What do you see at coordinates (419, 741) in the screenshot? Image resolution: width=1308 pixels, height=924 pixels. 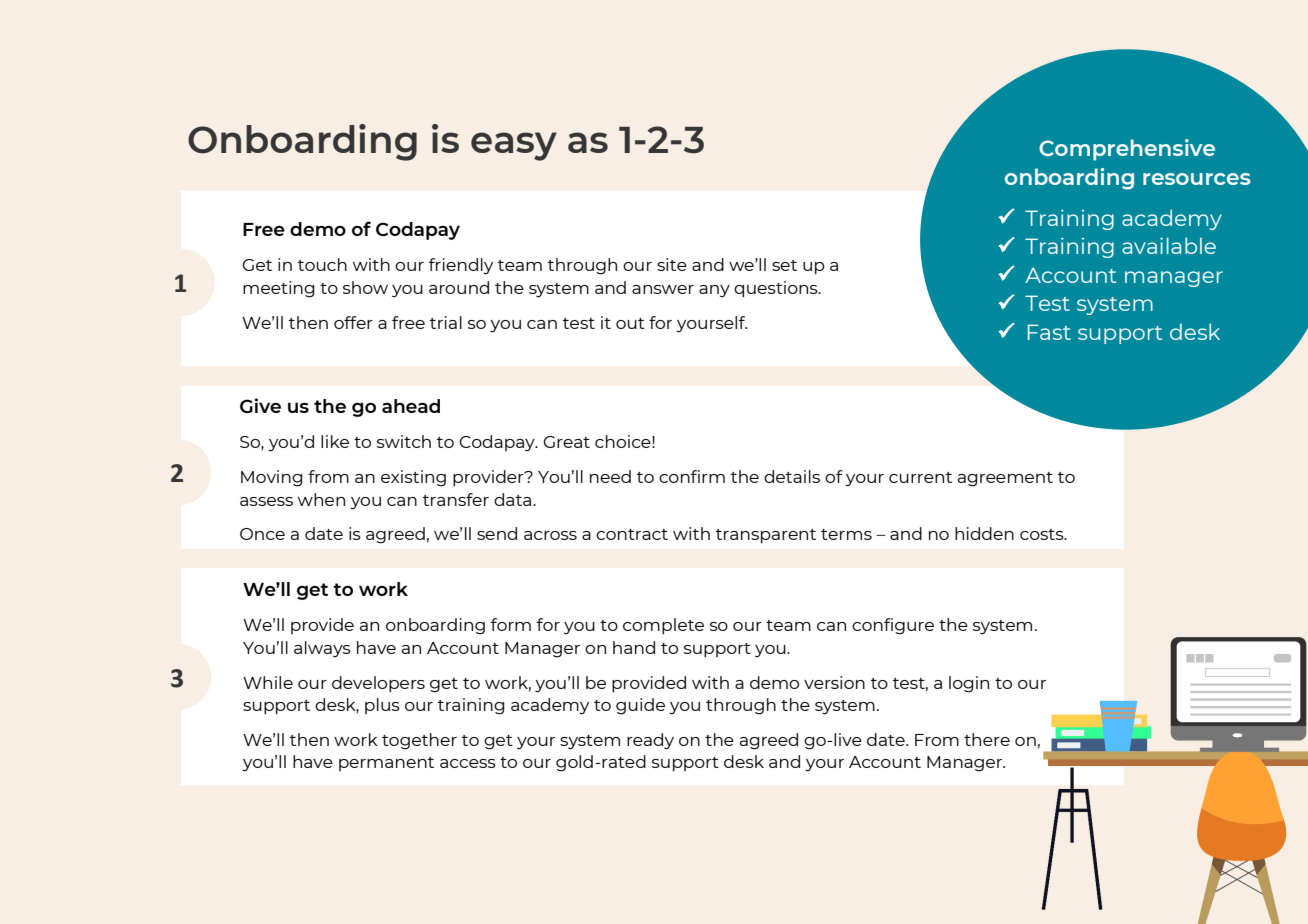 I see `together` at bounding box center [419, 741].
